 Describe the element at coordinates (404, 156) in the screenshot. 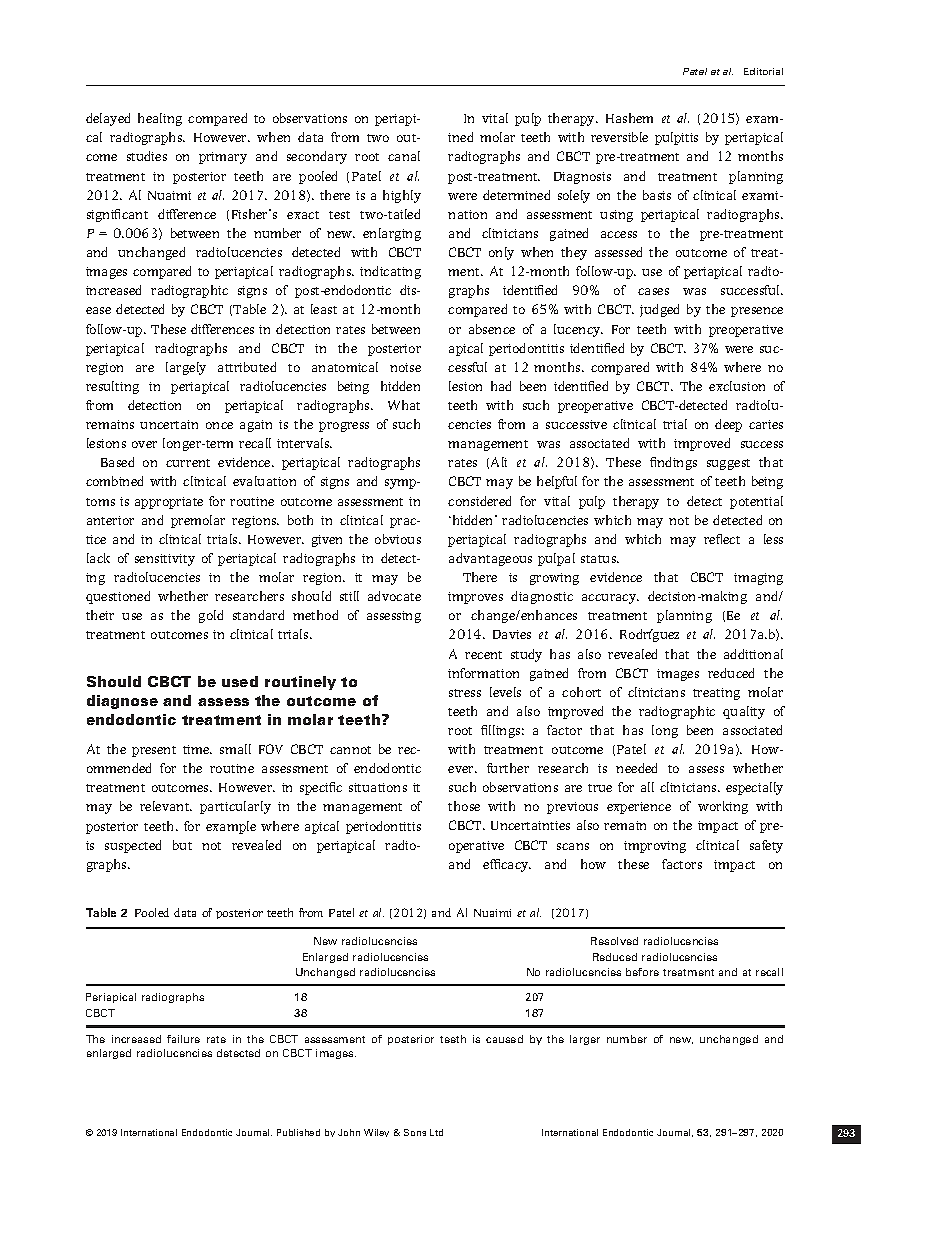

I see `canal` at that location.
